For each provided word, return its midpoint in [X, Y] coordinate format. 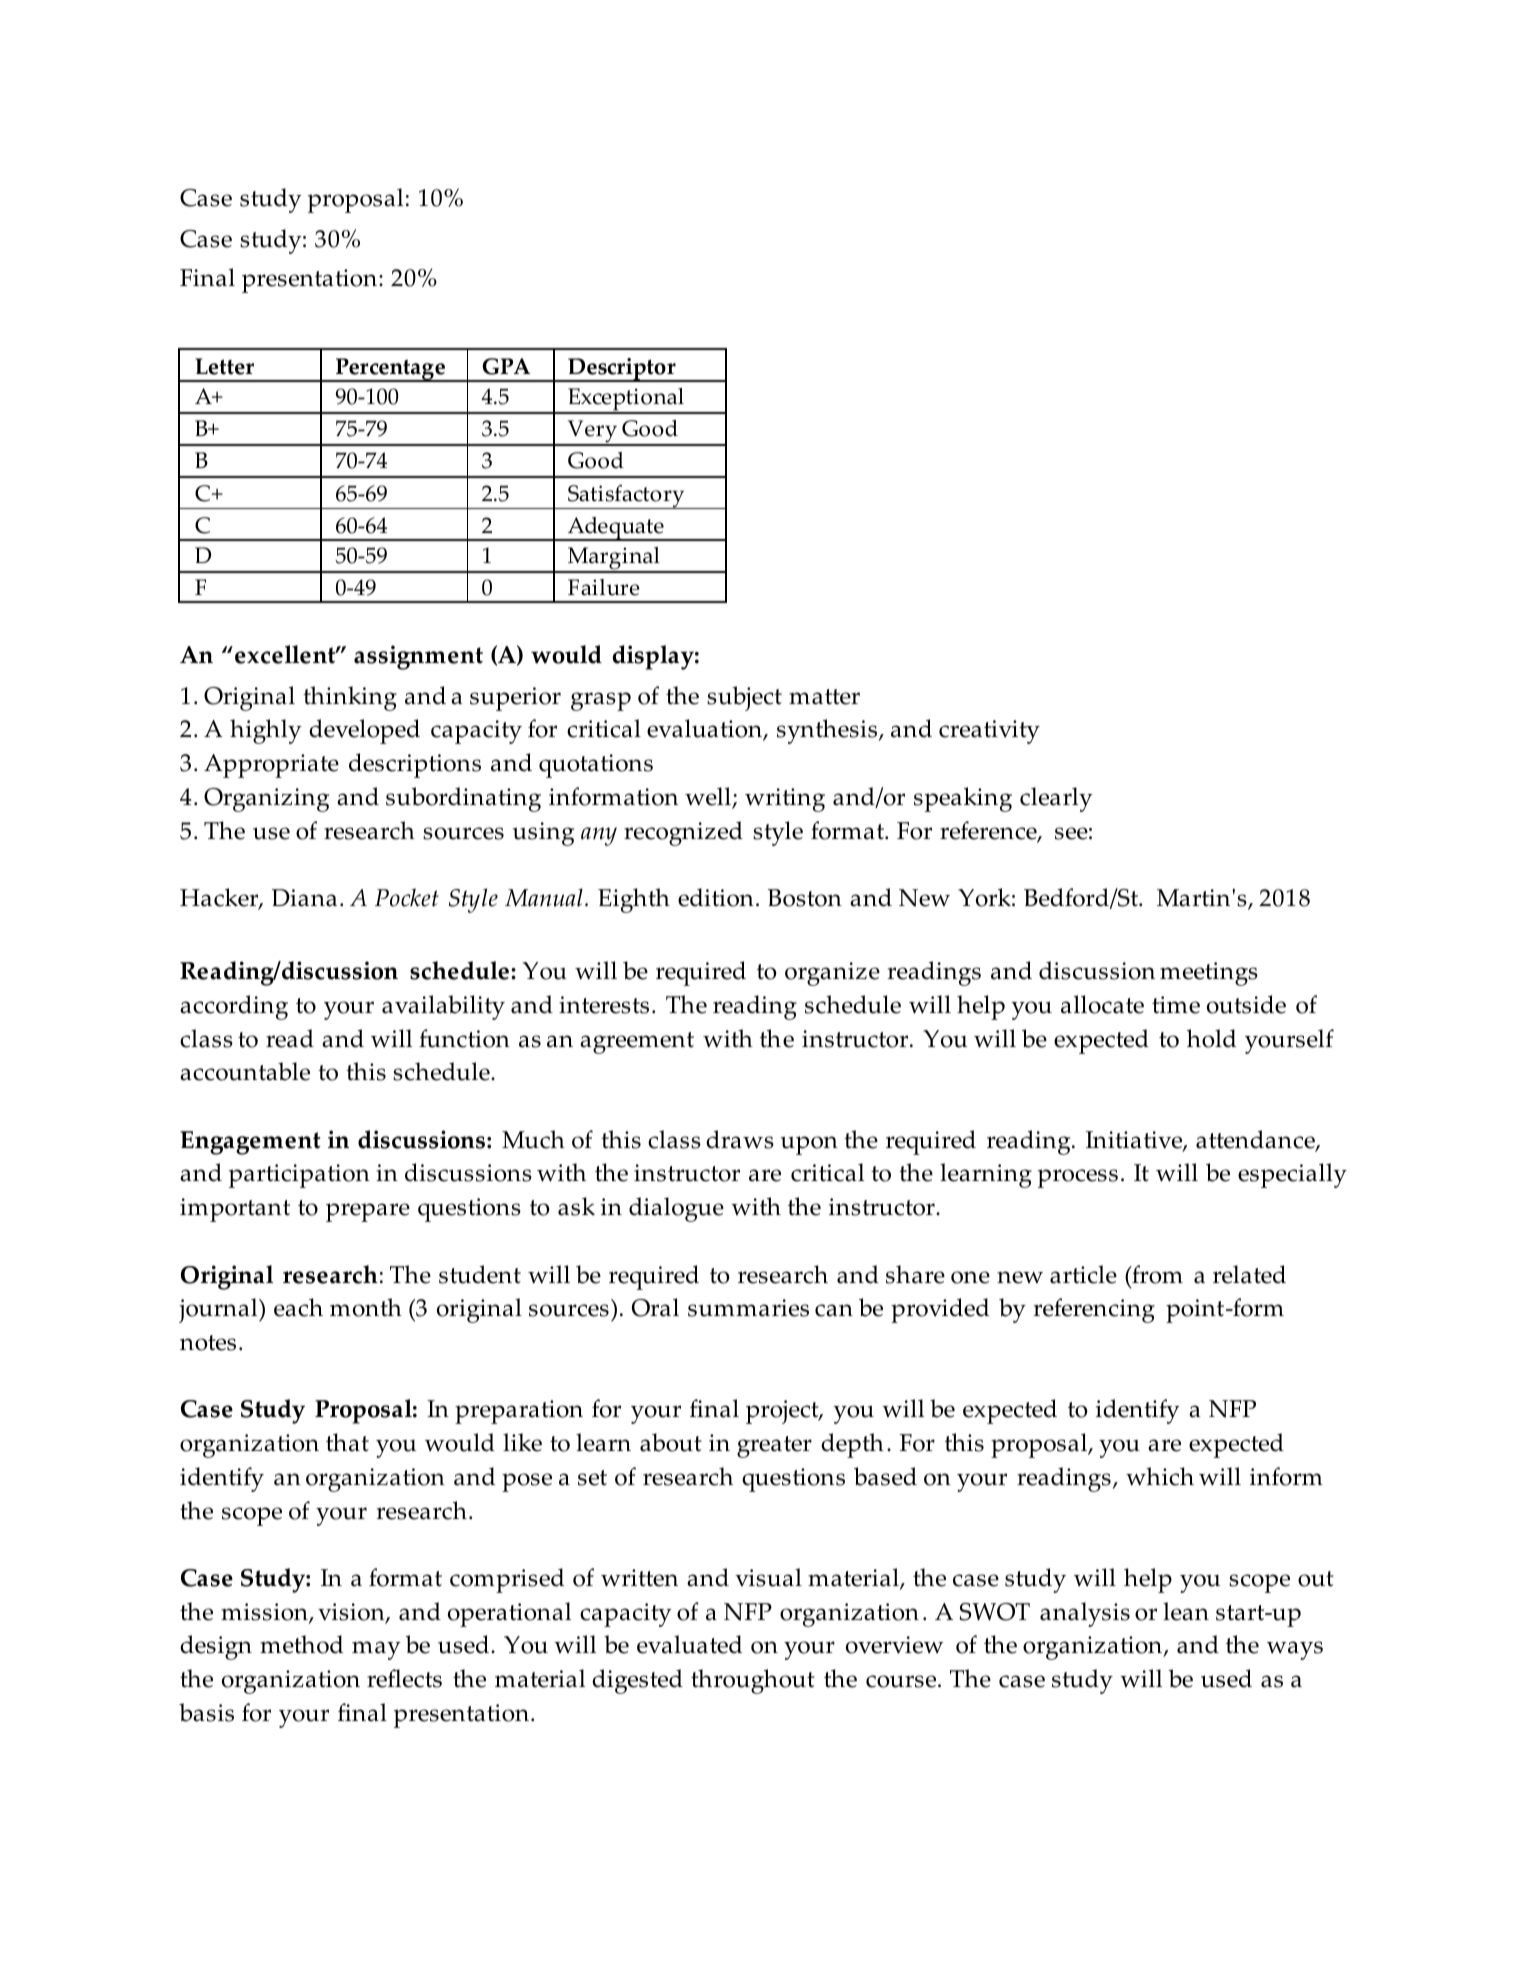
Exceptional [626, 400]
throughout [753, 1681]
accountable [245, 1071]
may [376, 1650]
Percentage [391, 370]
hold [1211, 1038]
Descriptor [622, 370]
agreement [637, 1043]
